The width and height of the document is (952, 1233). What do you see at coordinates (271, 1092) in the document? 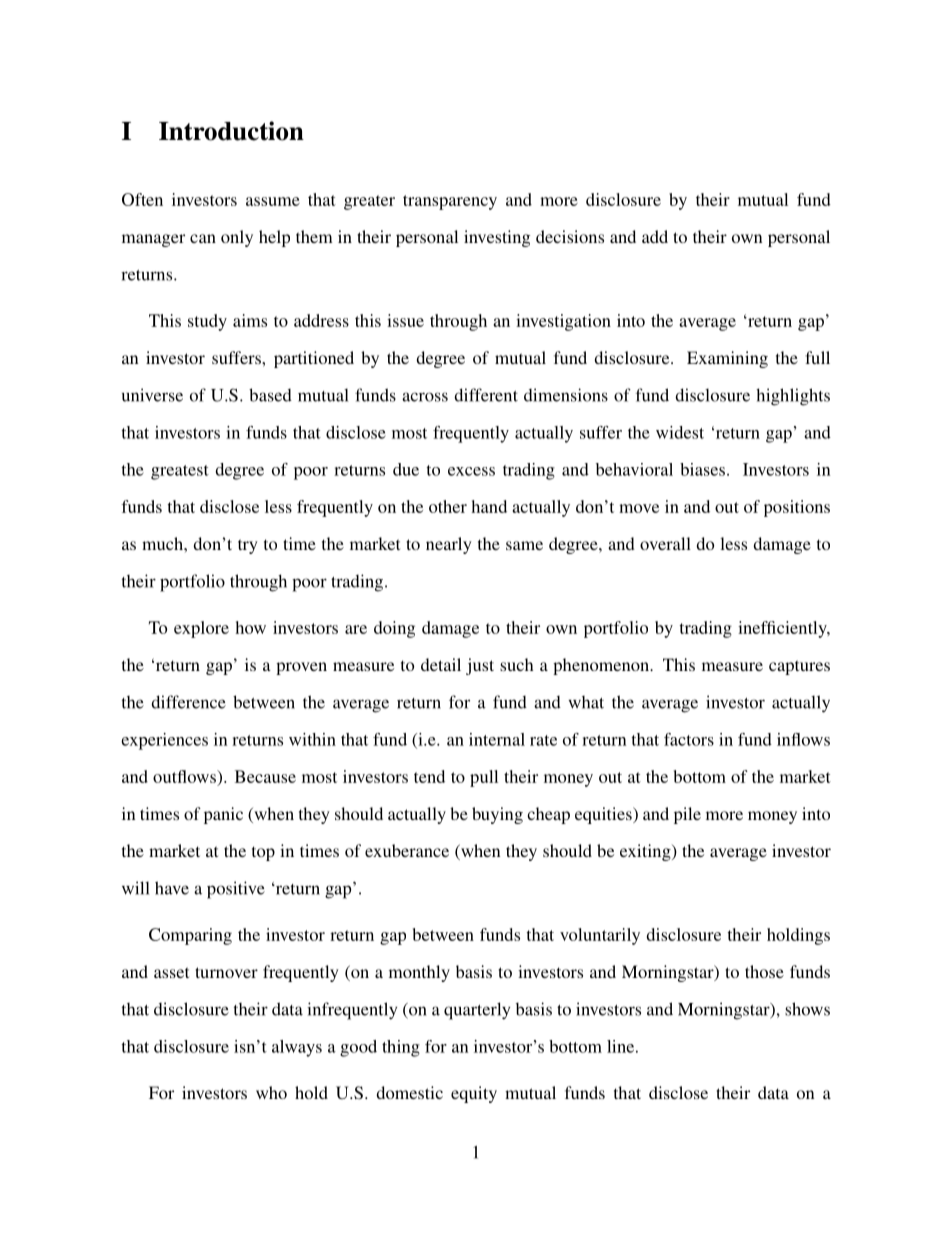
I see `who` at bounding box center [271, 1092].
